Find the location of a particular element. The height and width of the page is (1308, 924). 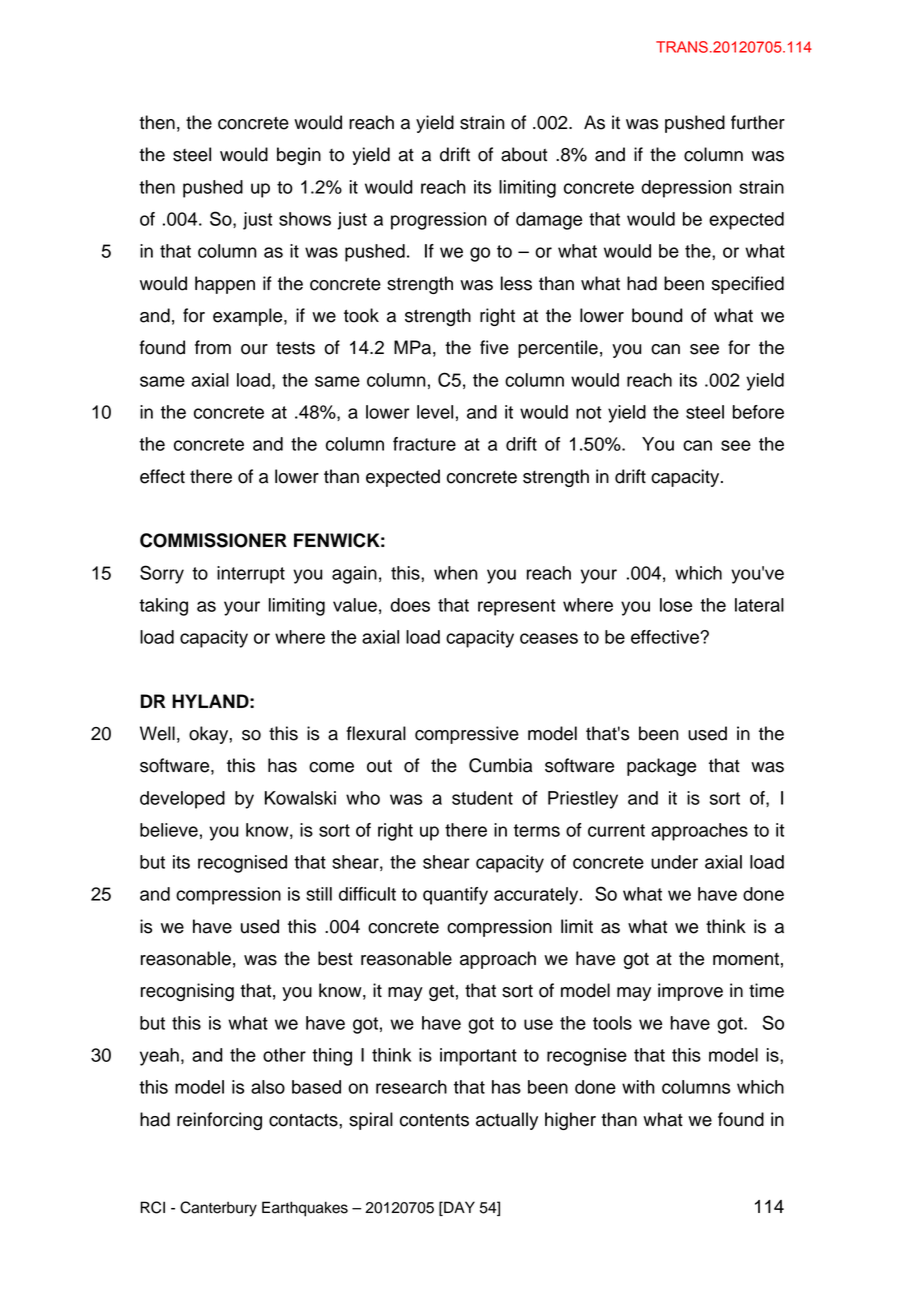

lose is located at coordinates (676, 605).
